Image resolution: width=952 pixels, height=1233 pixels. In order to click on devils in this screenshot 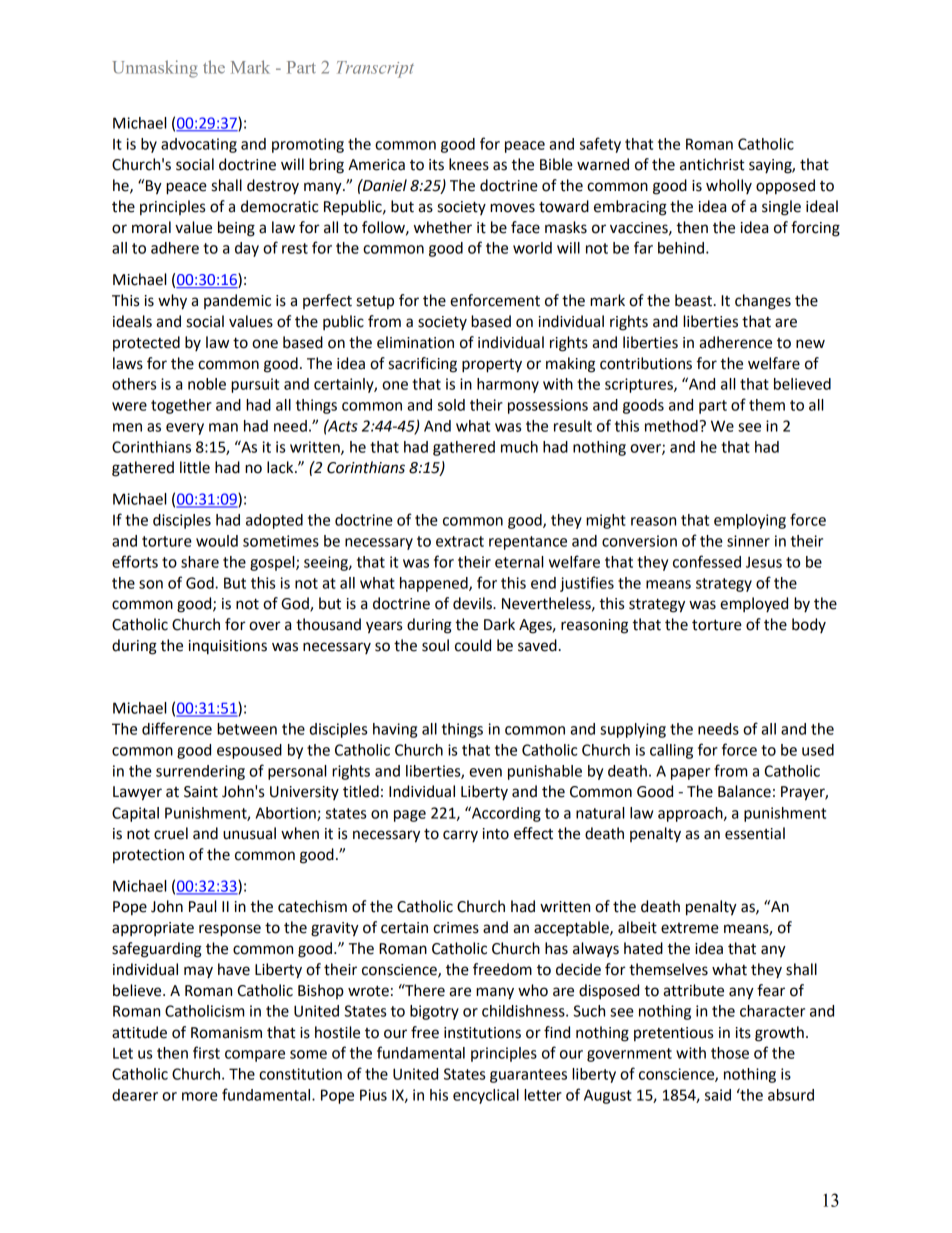, I will do `click(473, 603)`.
